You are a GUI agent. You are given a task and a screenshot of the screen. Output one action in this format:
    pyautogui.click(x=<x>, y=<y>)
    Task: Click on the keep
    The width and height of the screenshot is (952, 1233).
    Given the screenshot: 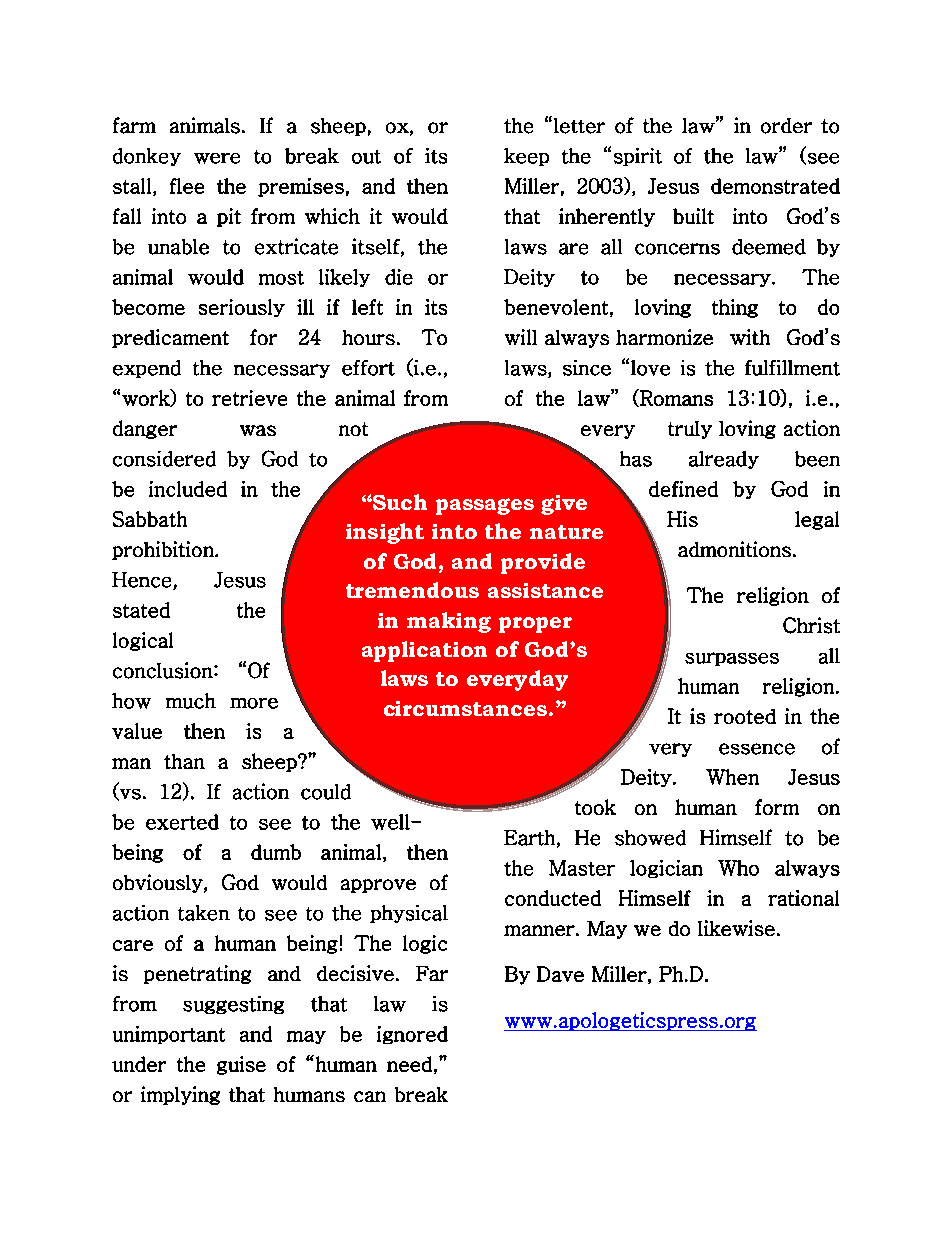 What is the action you would take?
    pyautogui.click(x=526, y=157)
